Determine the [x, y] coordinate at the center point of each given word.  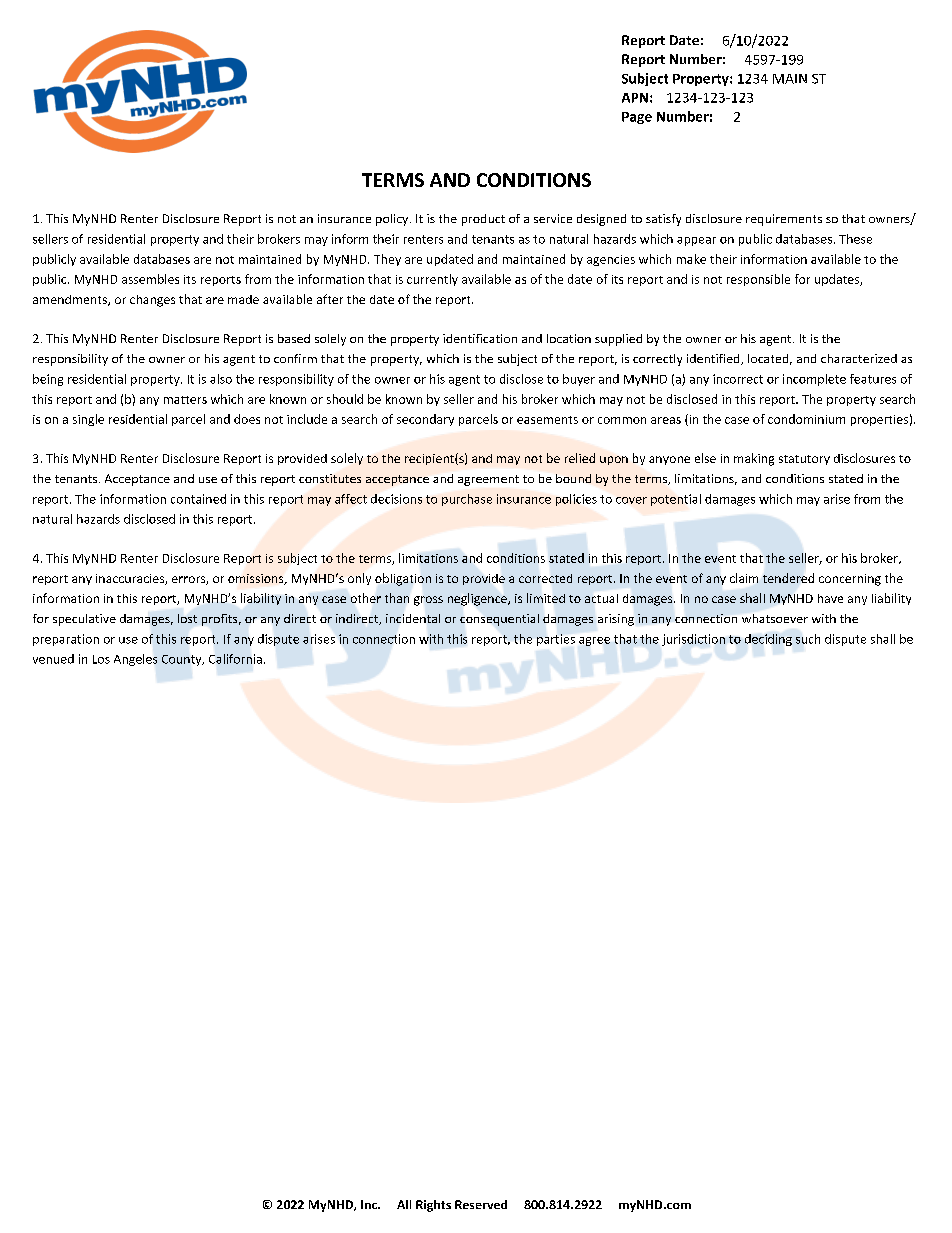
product [483, 220]
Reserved [481, 1204]
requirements [784, 220]
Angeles [135, 660]
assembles [150, 279]
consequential [499, 620]
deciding [768, 640]
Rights [433, 1206]
